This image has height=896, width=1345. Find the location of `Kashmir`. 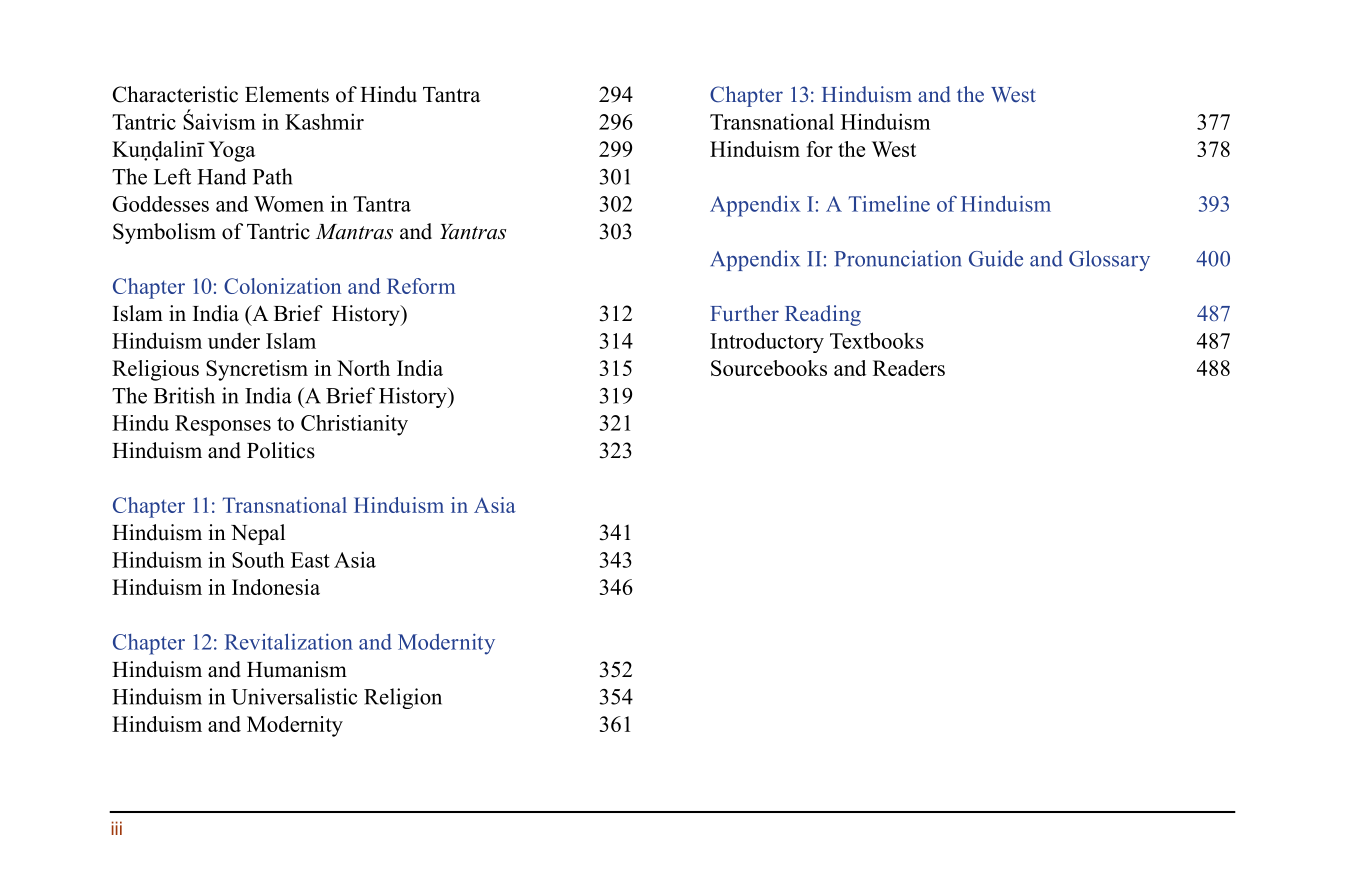

Kashmir is located at coordinates (324, 121).
